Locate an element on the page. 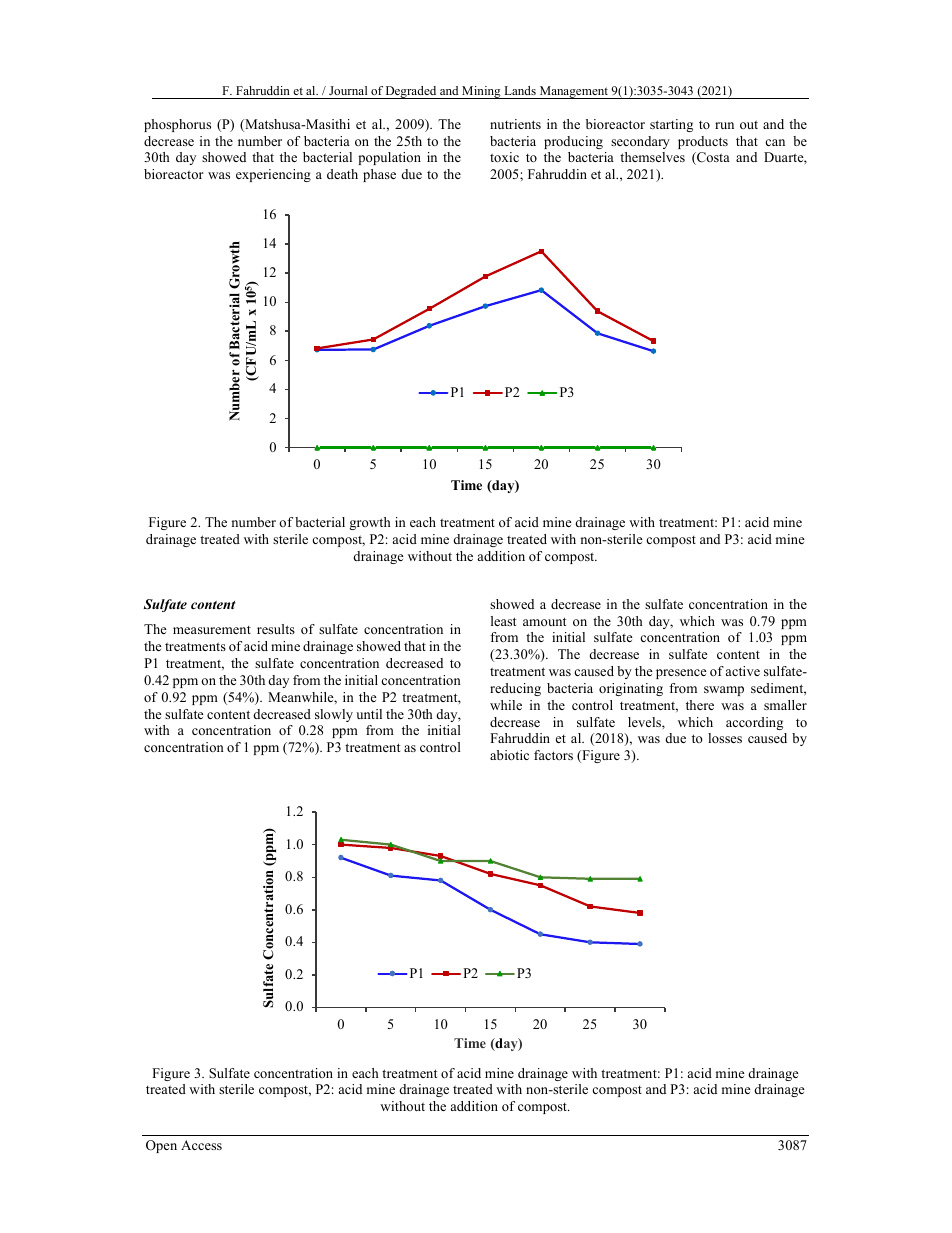  Mining is located at coordinates (481, 92).
